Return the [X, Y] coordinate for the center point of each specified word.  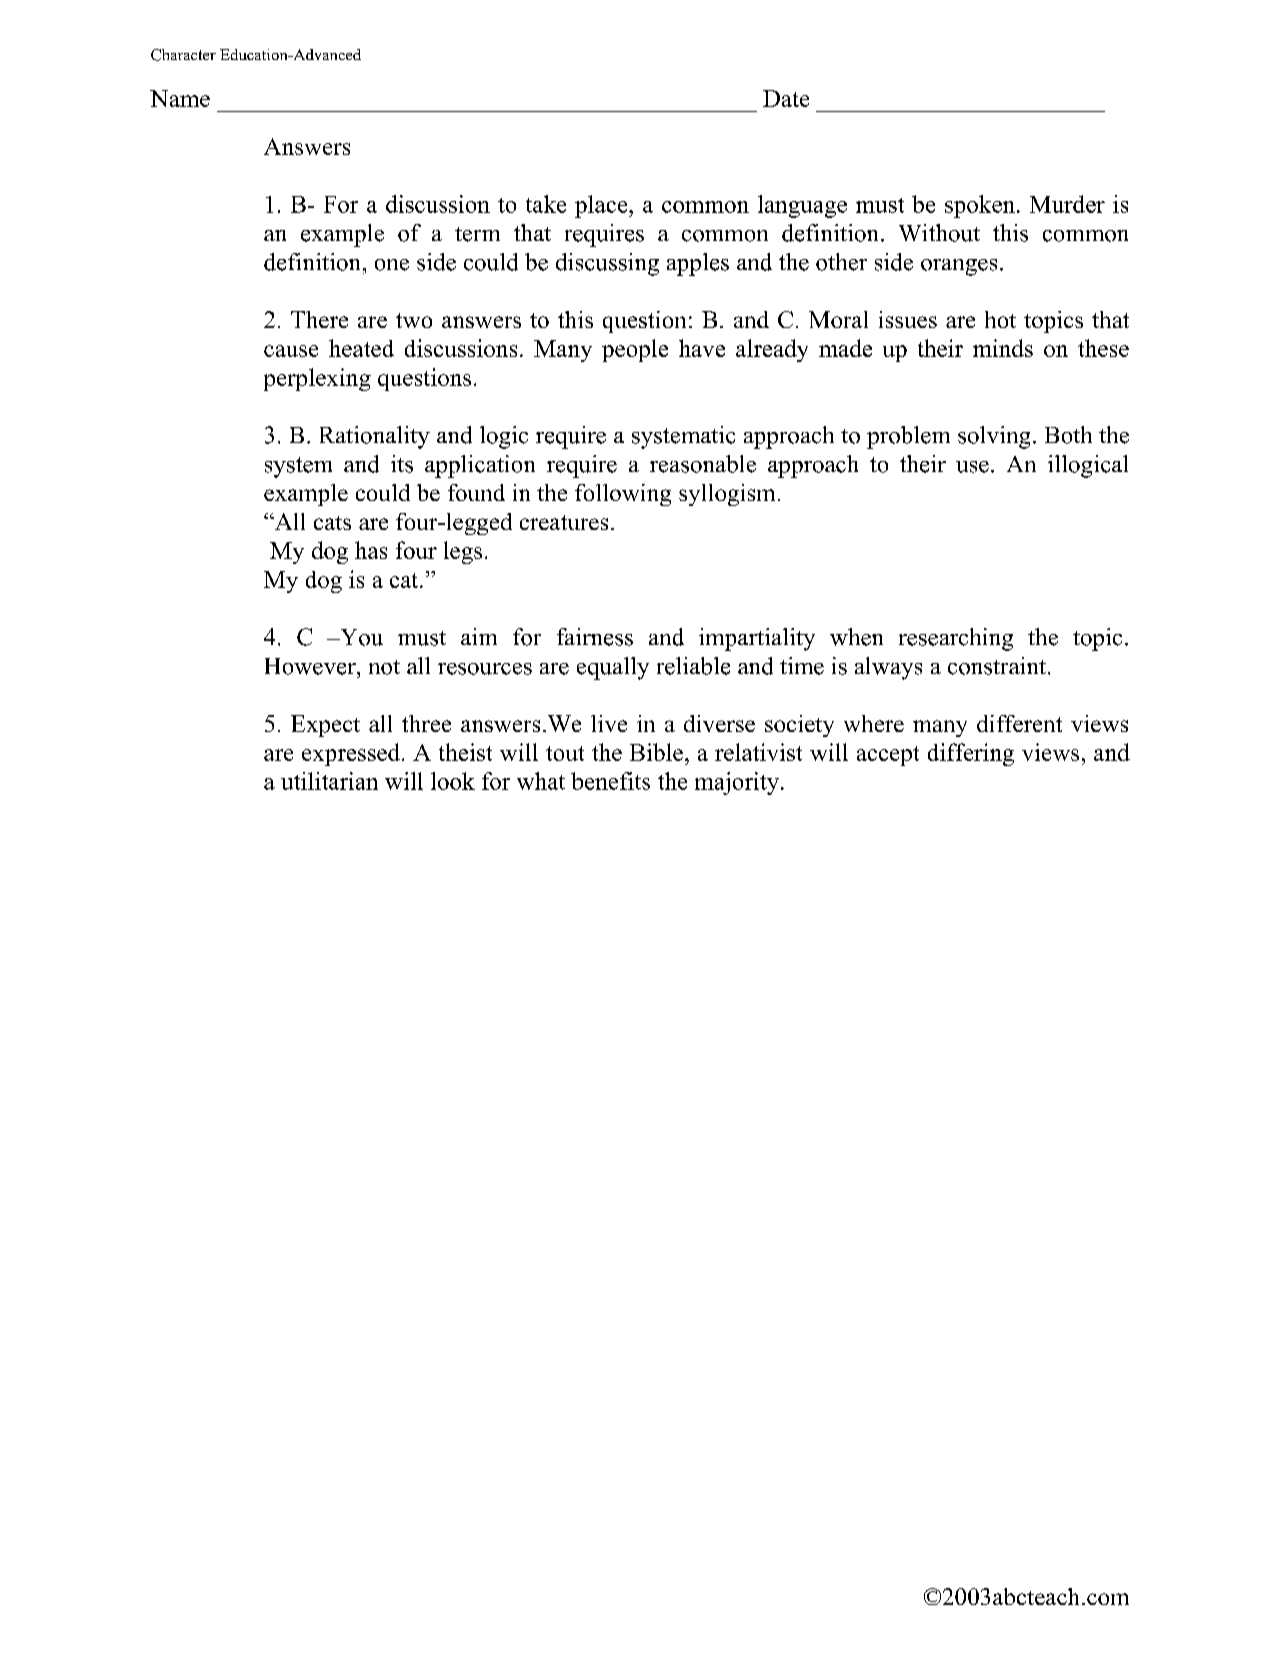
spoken [980, 206]
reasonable [703, 464]
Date [786, 98]
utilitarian [329, 781]
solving [994, 437]
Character [183, 55]
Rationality [375, 437]
